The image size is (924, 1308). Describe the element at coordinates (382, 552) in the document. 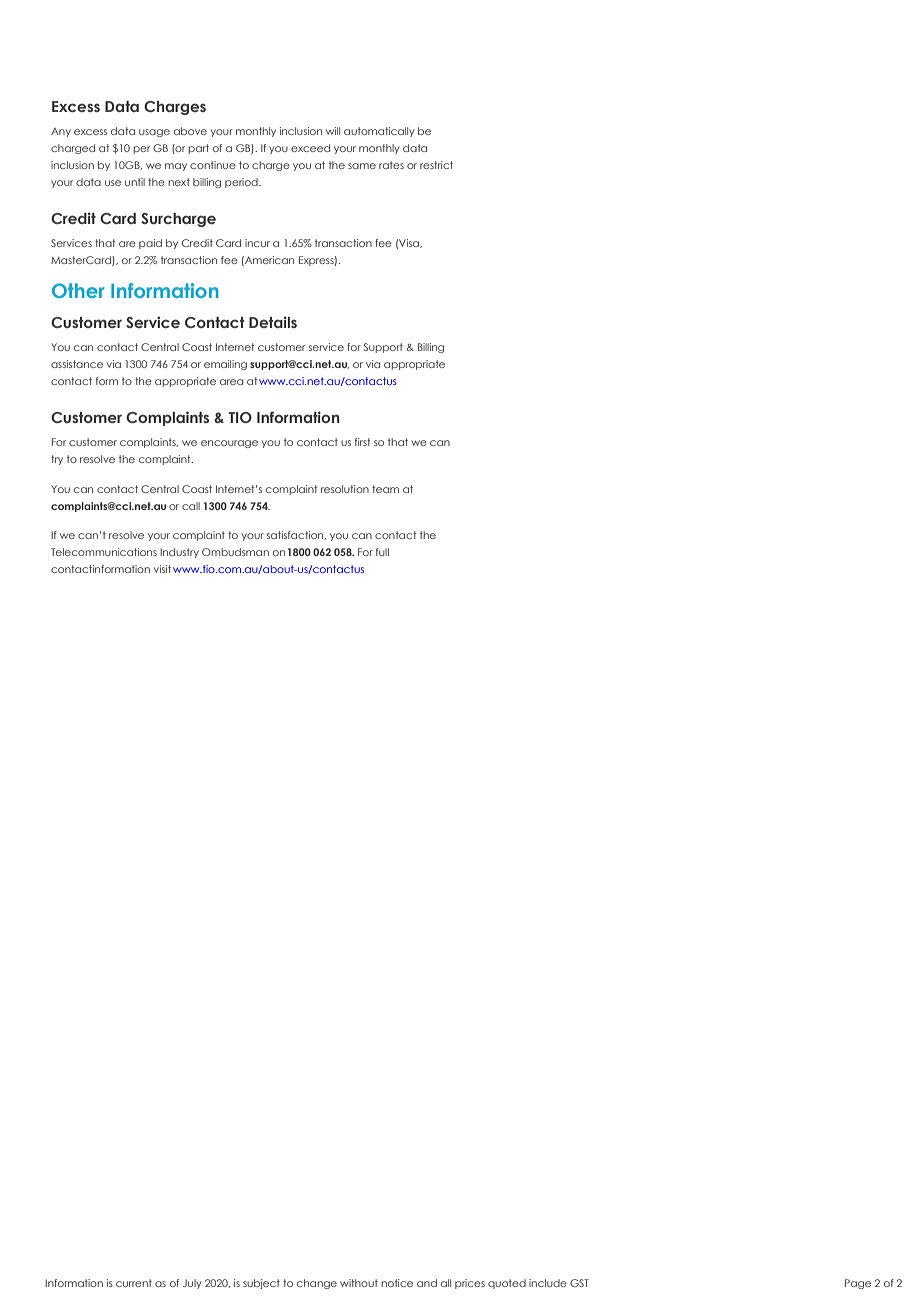

I see `full` at that location.
